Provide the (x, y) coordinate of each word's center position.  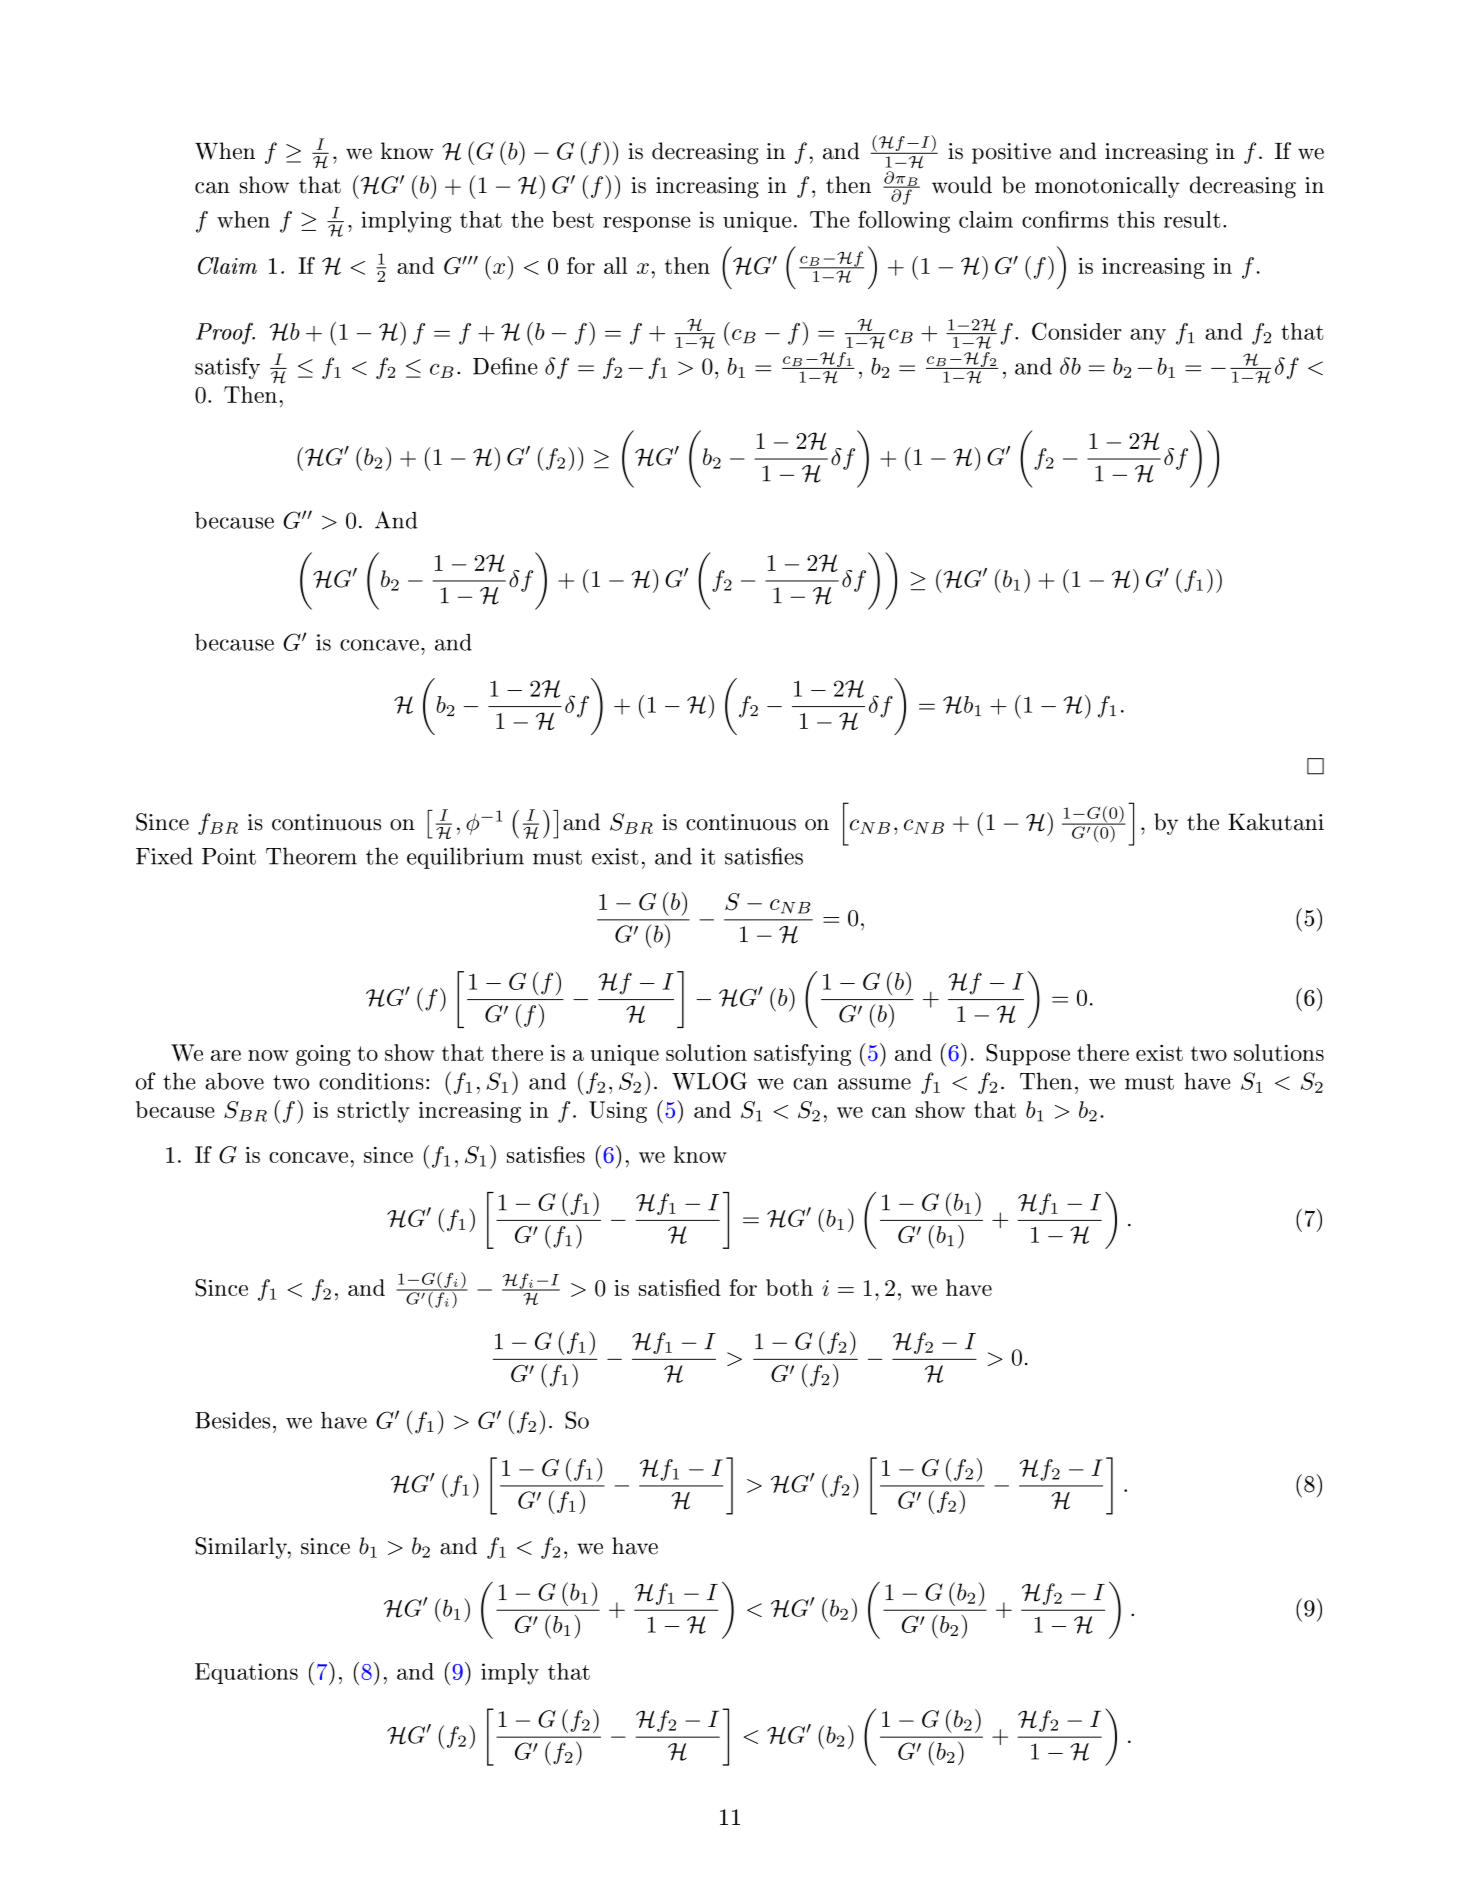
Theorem (311, 856)
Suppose (1028, 1055)
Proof (225, 333)
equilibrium (465, 858)
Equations (246, 1673)
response (647, 224)
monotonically (1107, 187)
